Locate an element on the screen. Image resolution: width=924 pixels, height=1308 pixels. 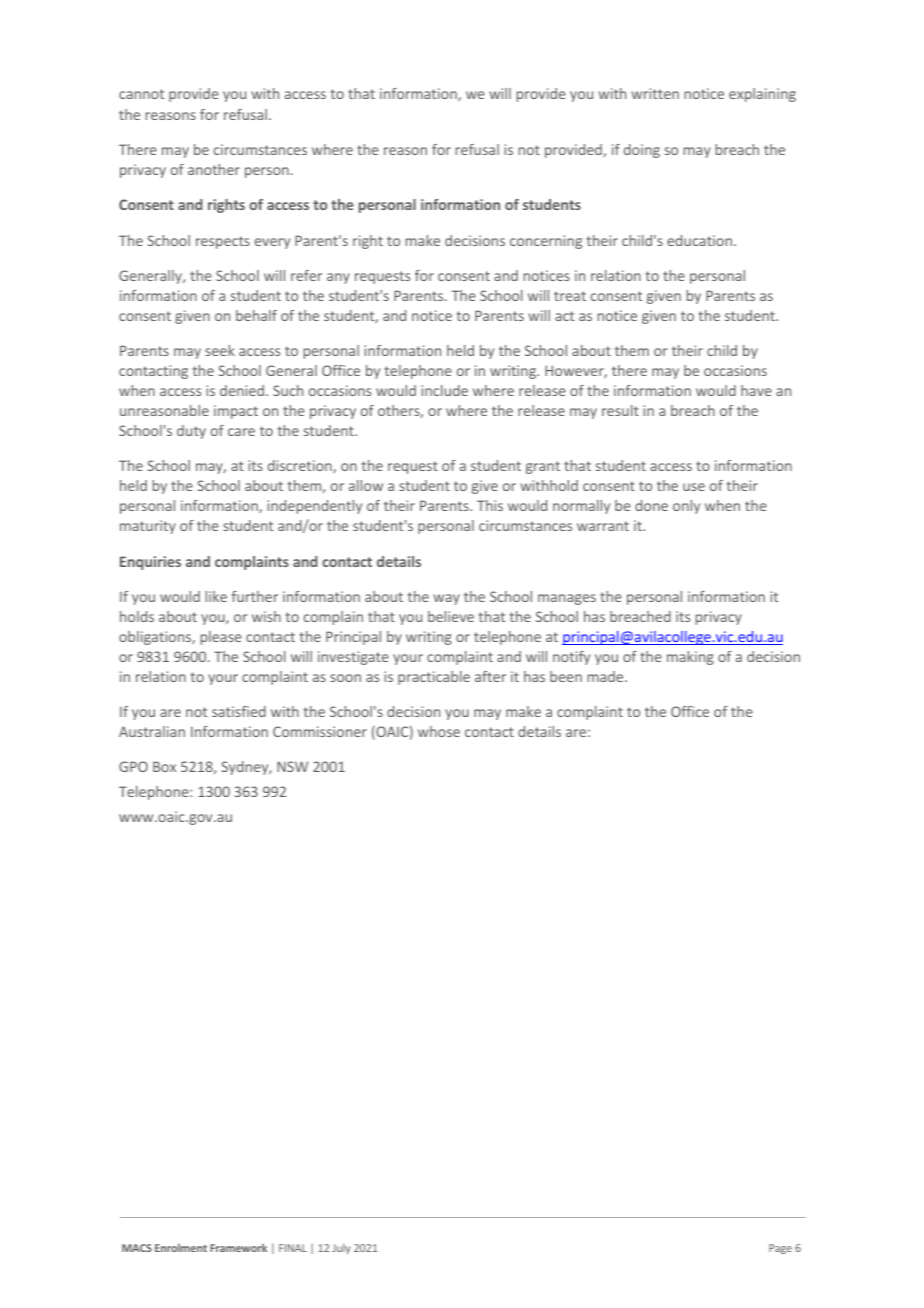
Framework is located at coordinates (238, 1248).
